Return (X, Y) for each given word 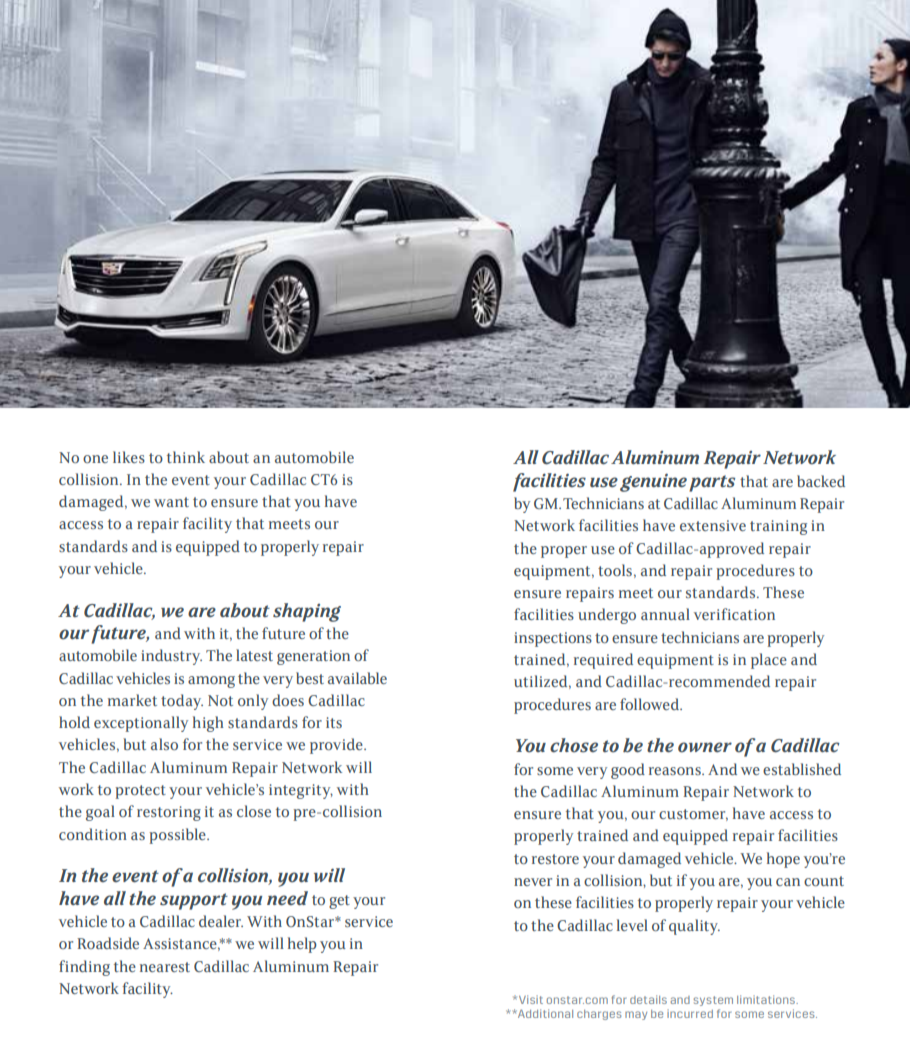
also (164, 744)
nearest (165, 967)
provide (337, 746)
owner (705, 747)
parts (712, 483)
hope (783, 860)
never (533, 882)
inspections (553, 639)
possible (178, 836)
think (186, 457)
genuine (653, 482)
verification (734, 614)
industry (171, 657)
